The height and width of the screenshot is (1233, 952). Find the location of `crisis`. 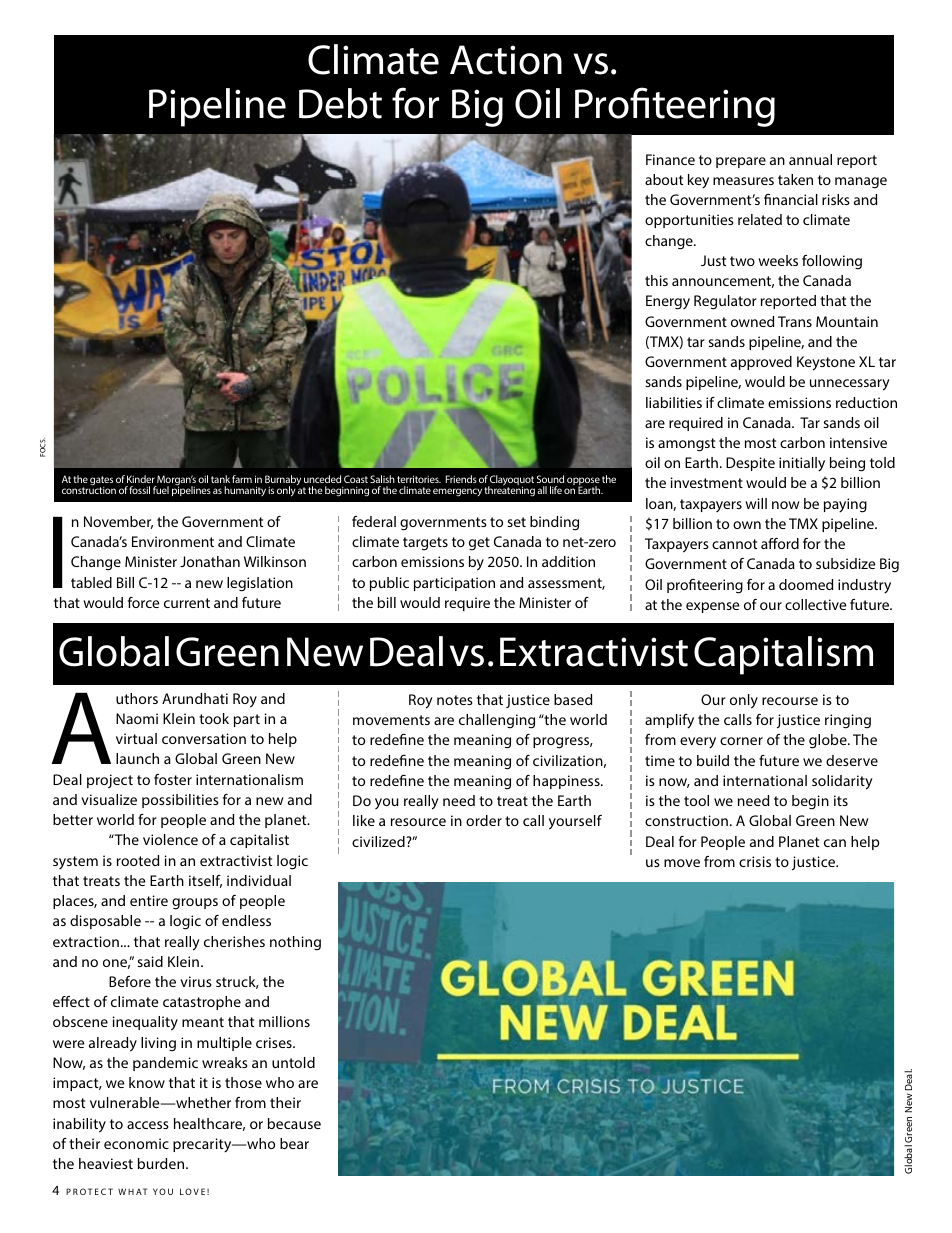

crisis is located at coordinates (755, 861).
